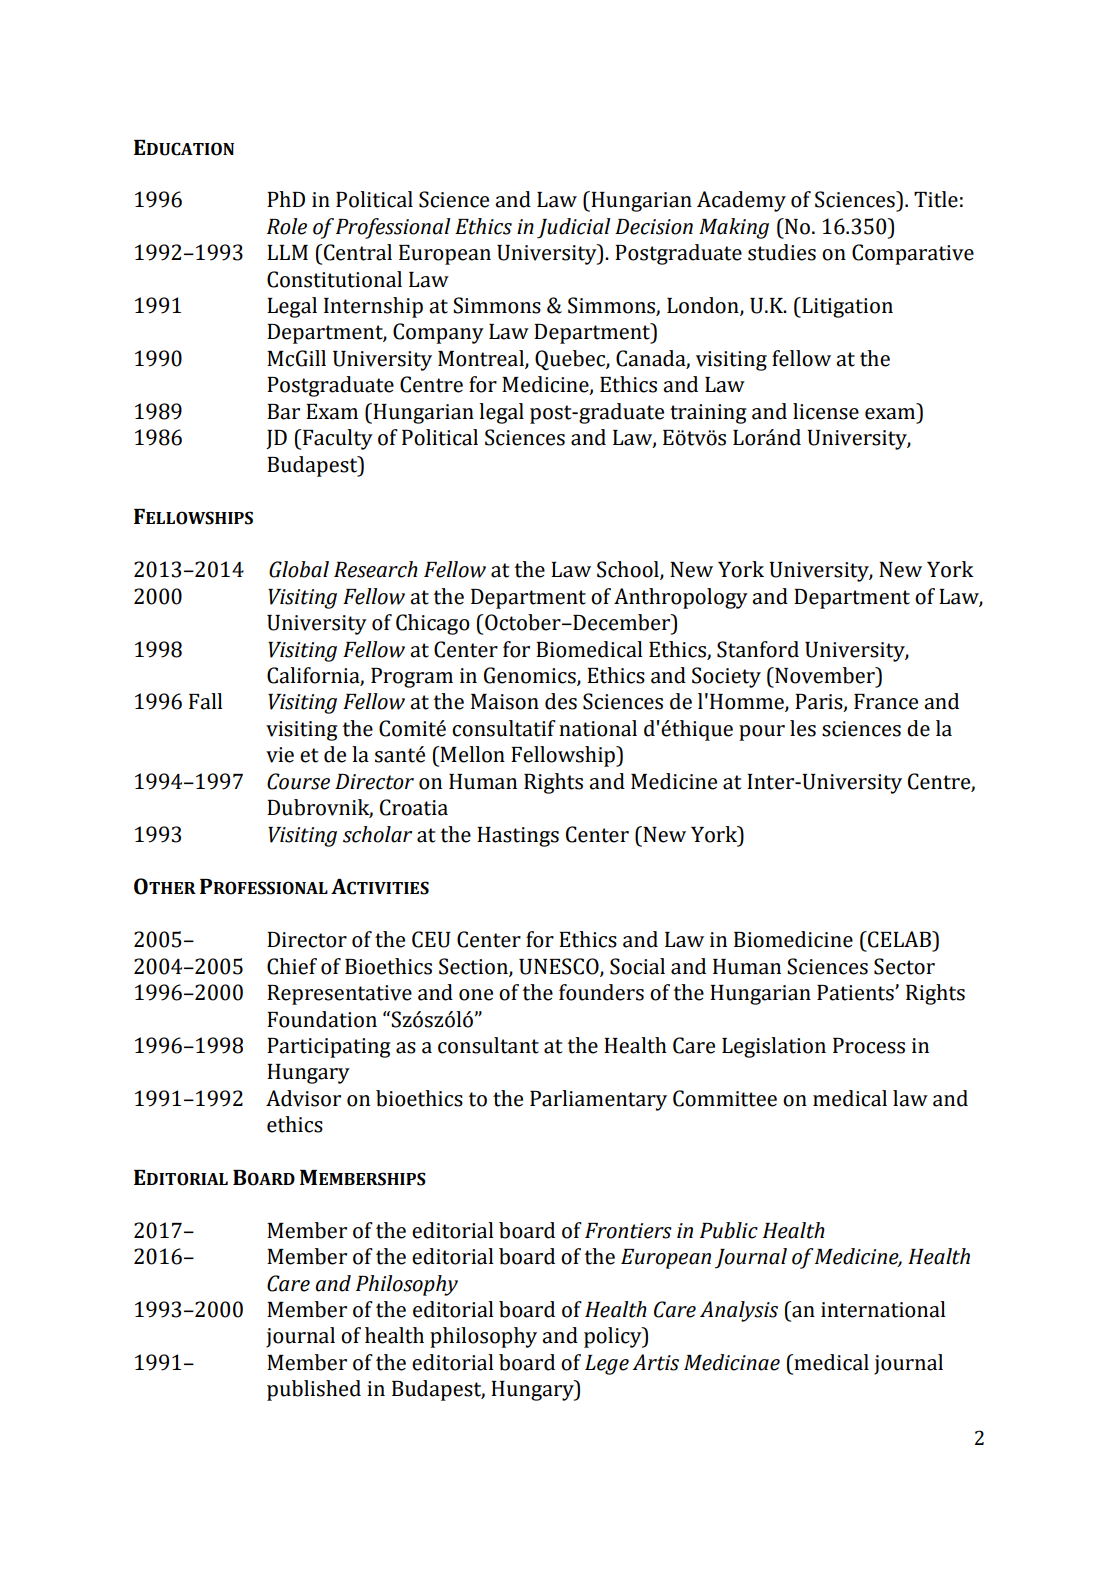 Image resolution: width=1118 pixels, height=1581 pixels. I want to click on Lege, so click(607, 1365).
